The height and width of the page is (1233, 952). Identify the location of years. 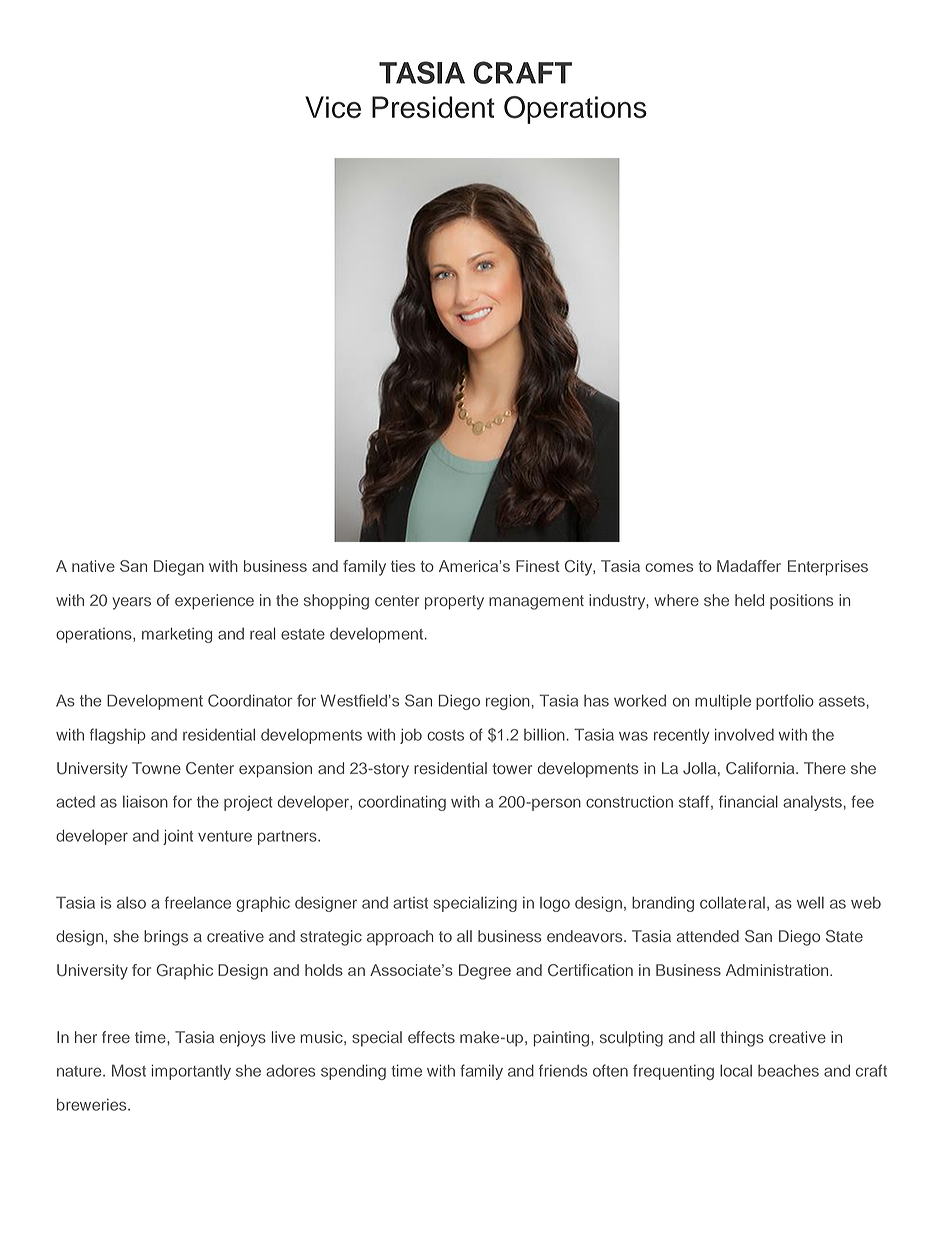
(131, 603).
